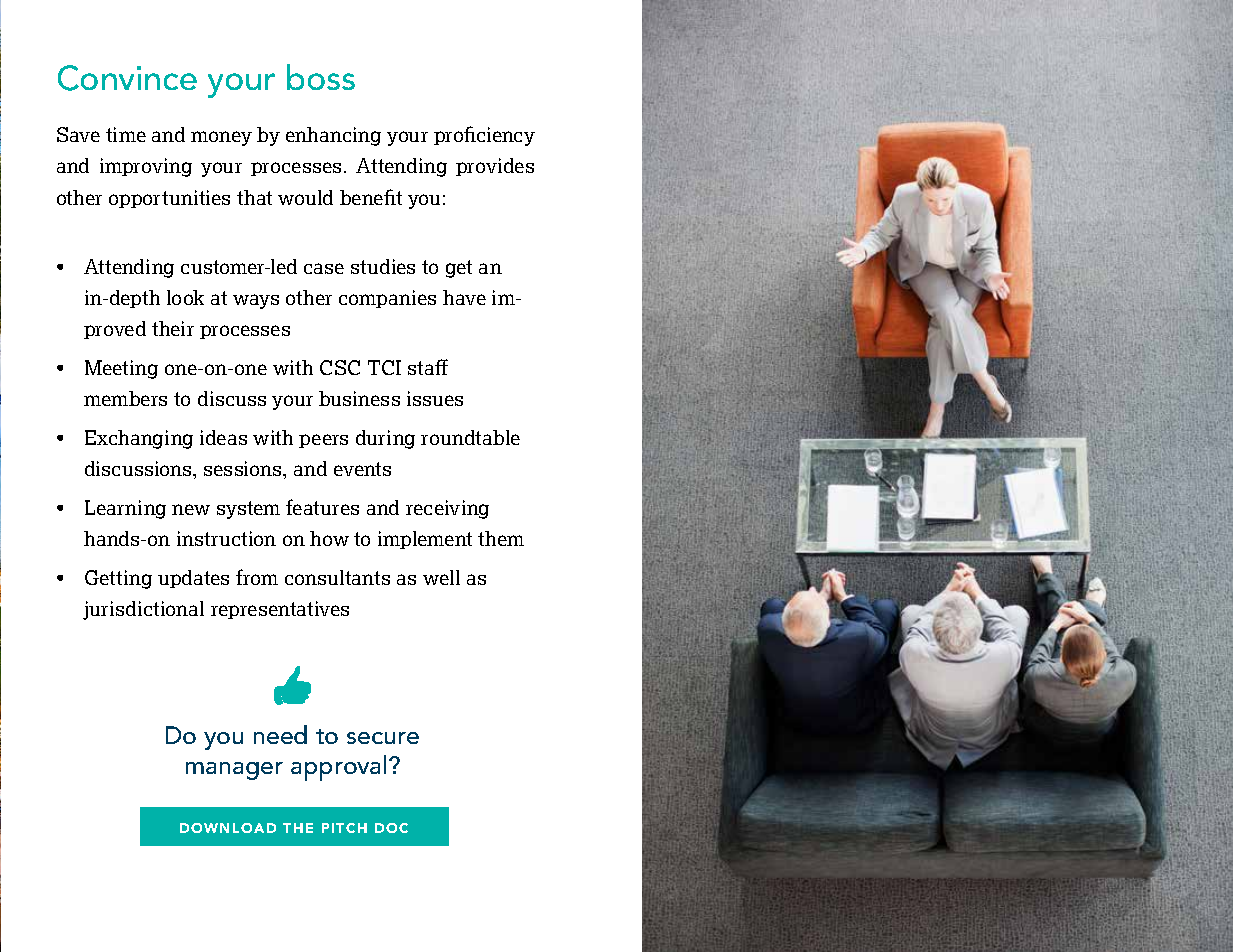  I want to click on Getting, so click(118, 579).
